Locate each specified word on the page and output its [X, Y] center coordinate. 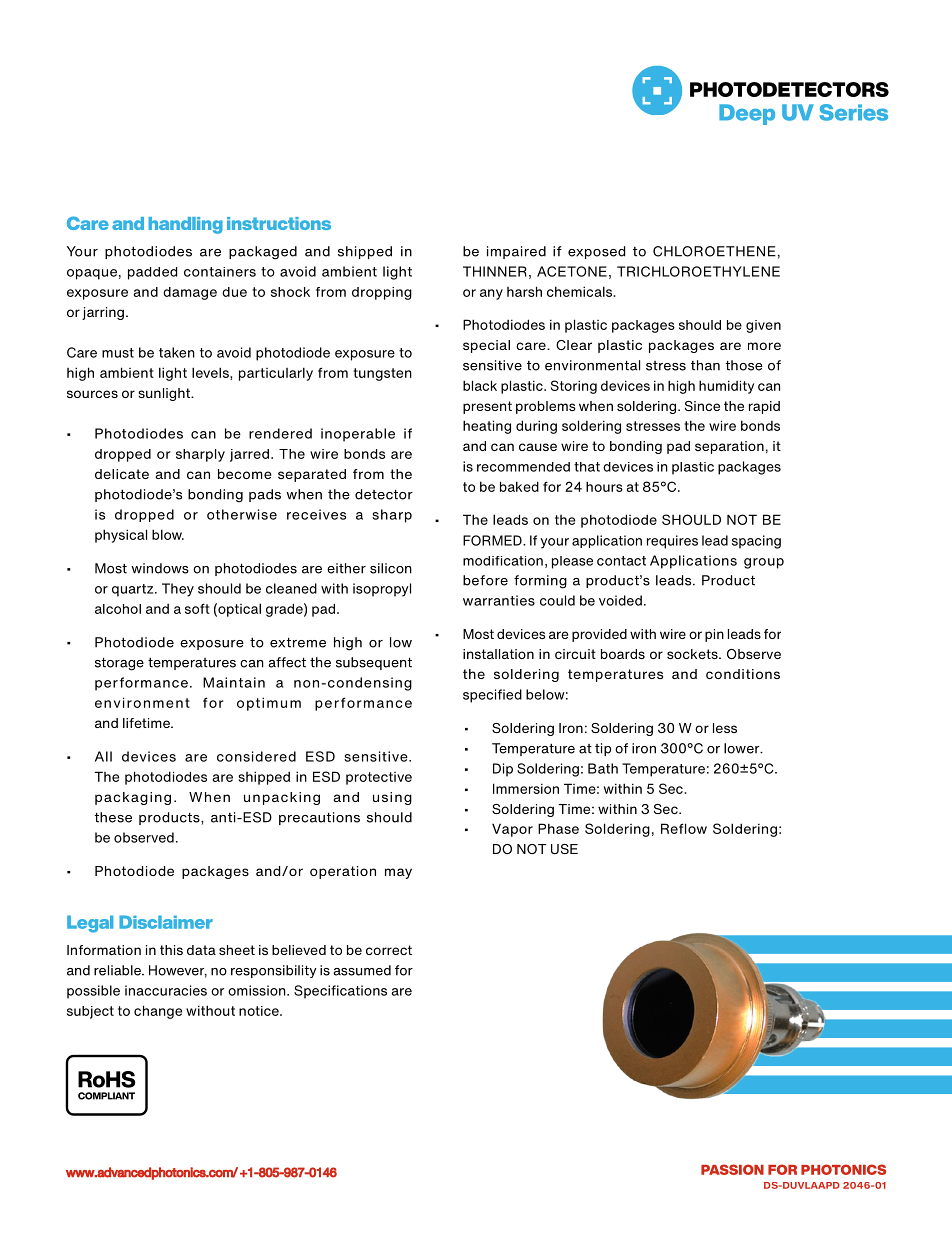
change [158, 1012]
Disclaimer [166, 922]
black [480, 385]
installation [498, 654]
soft [197, 608]
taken [177, 352]
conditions [743, 674]
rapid [764, 407]
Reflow [684, 828]
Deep [747, 114]
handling [185, 225]
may [398, 873]
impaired [516, 252]
